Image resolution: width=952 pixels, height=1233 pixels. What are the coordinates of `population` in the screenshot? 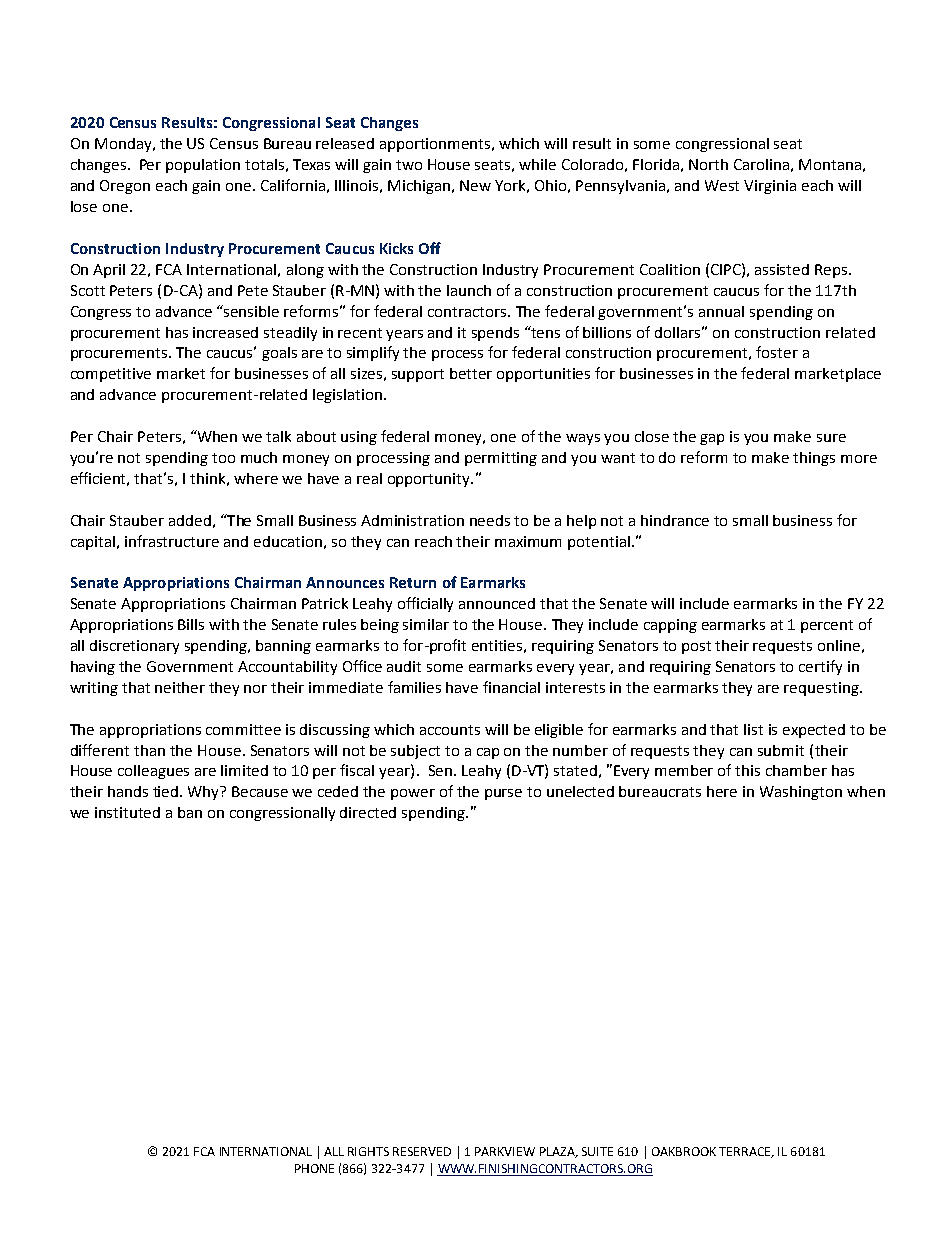 It's located at (203, 166).
